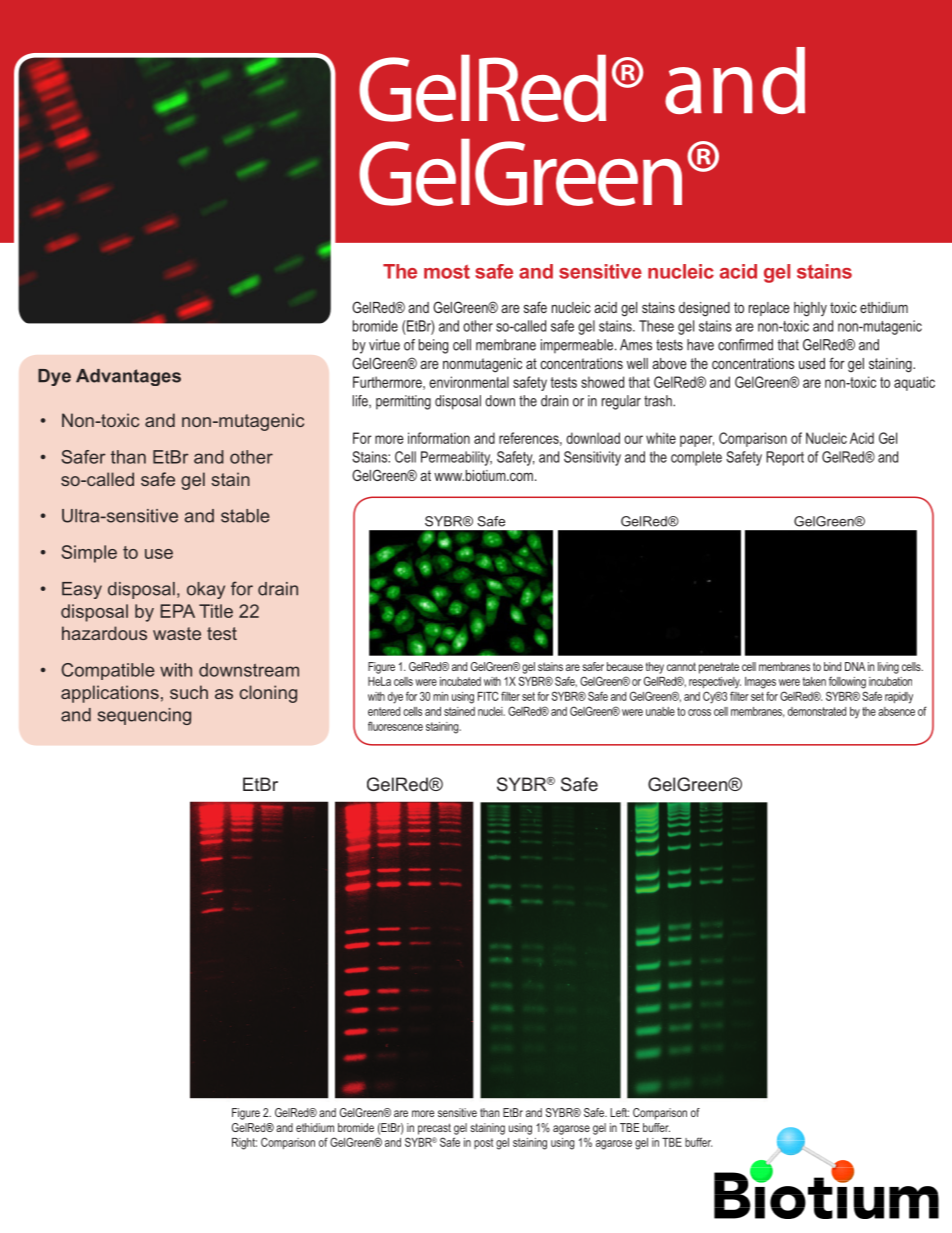 This screenshot has height=1233, width=952. Describe the element at coordinates (395, 726) in the screenshot. I see `fluorescence` at that location.
